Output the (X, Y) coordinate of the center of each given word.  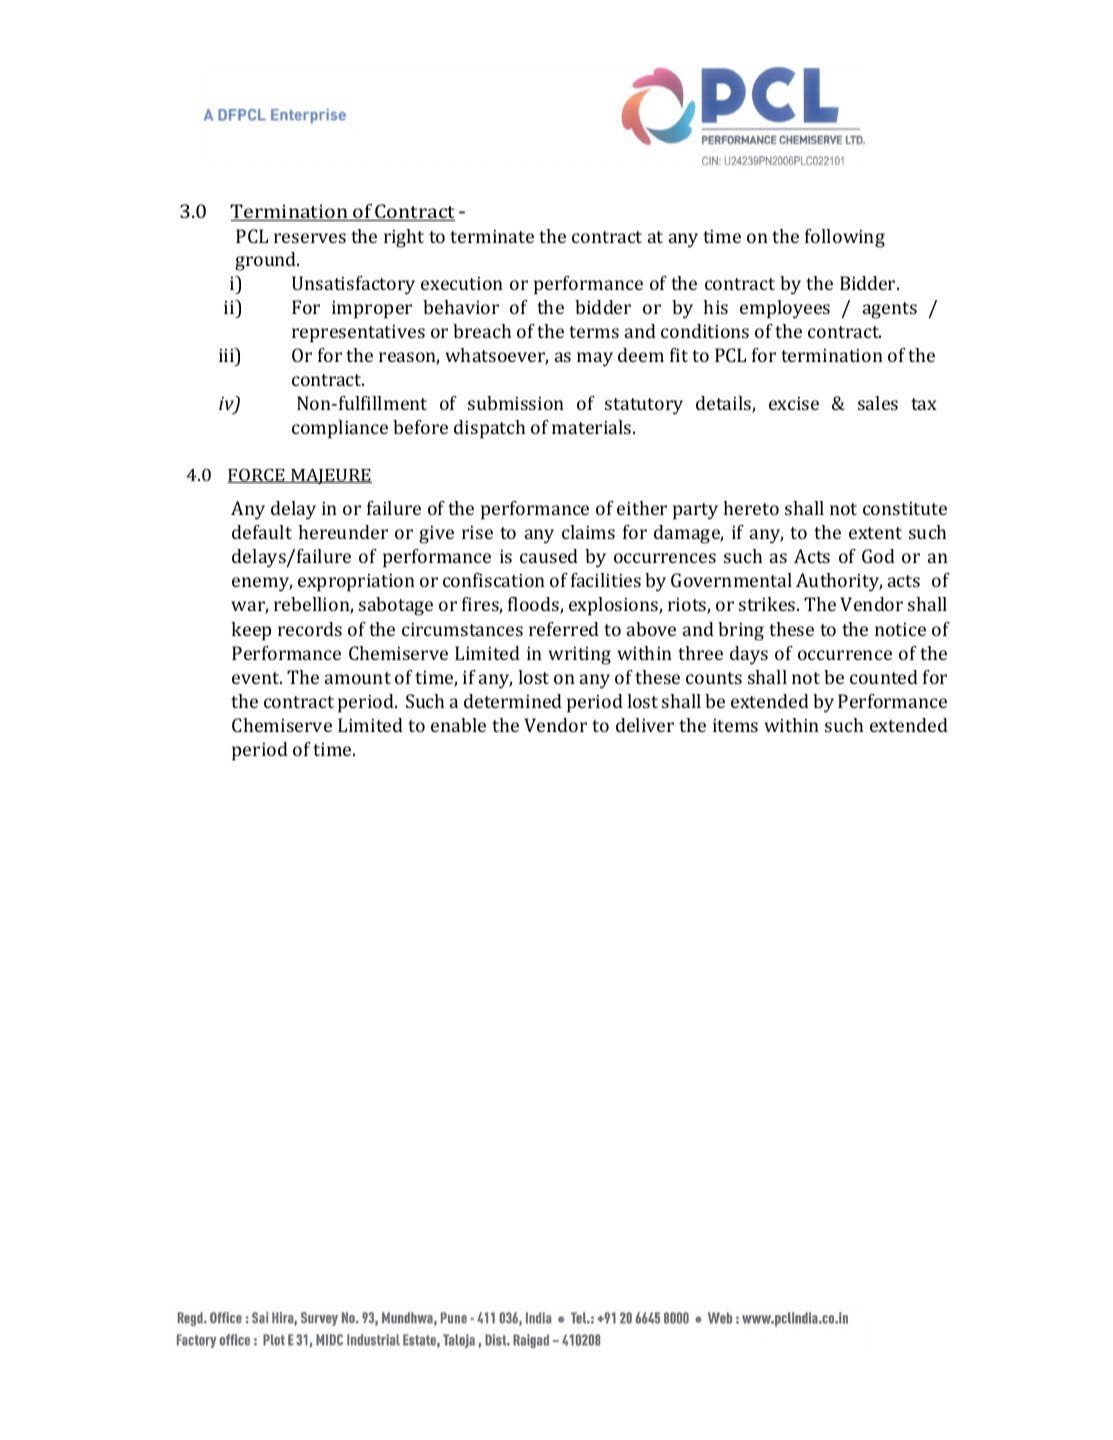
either (642, 508)
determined (513, 701)
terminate (492, 236)
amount (358, 678)
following (845, 238)
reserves (310, 238)
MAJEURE (330, 476)
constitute (905, 508)
